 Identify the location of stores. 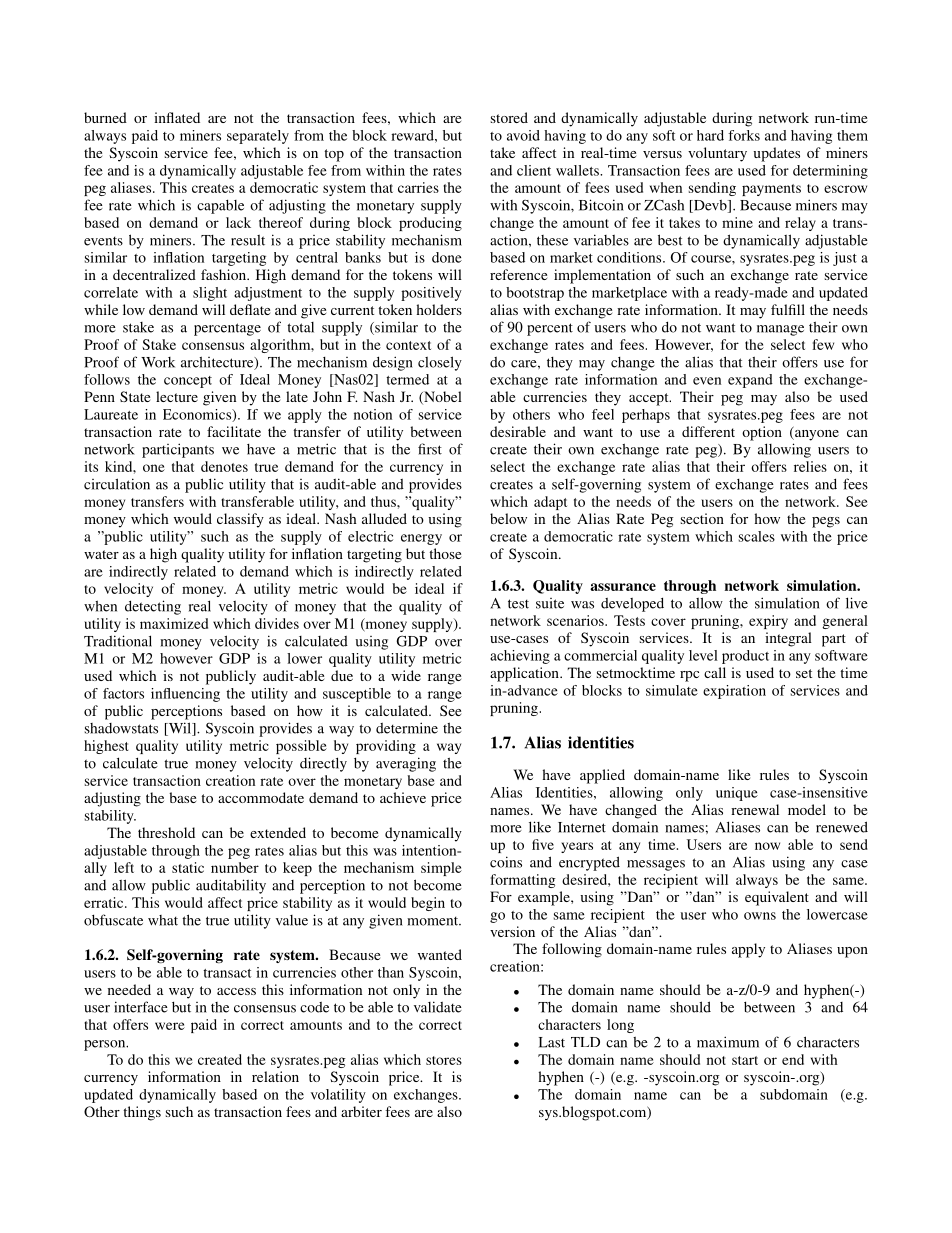
(444, 1060).
